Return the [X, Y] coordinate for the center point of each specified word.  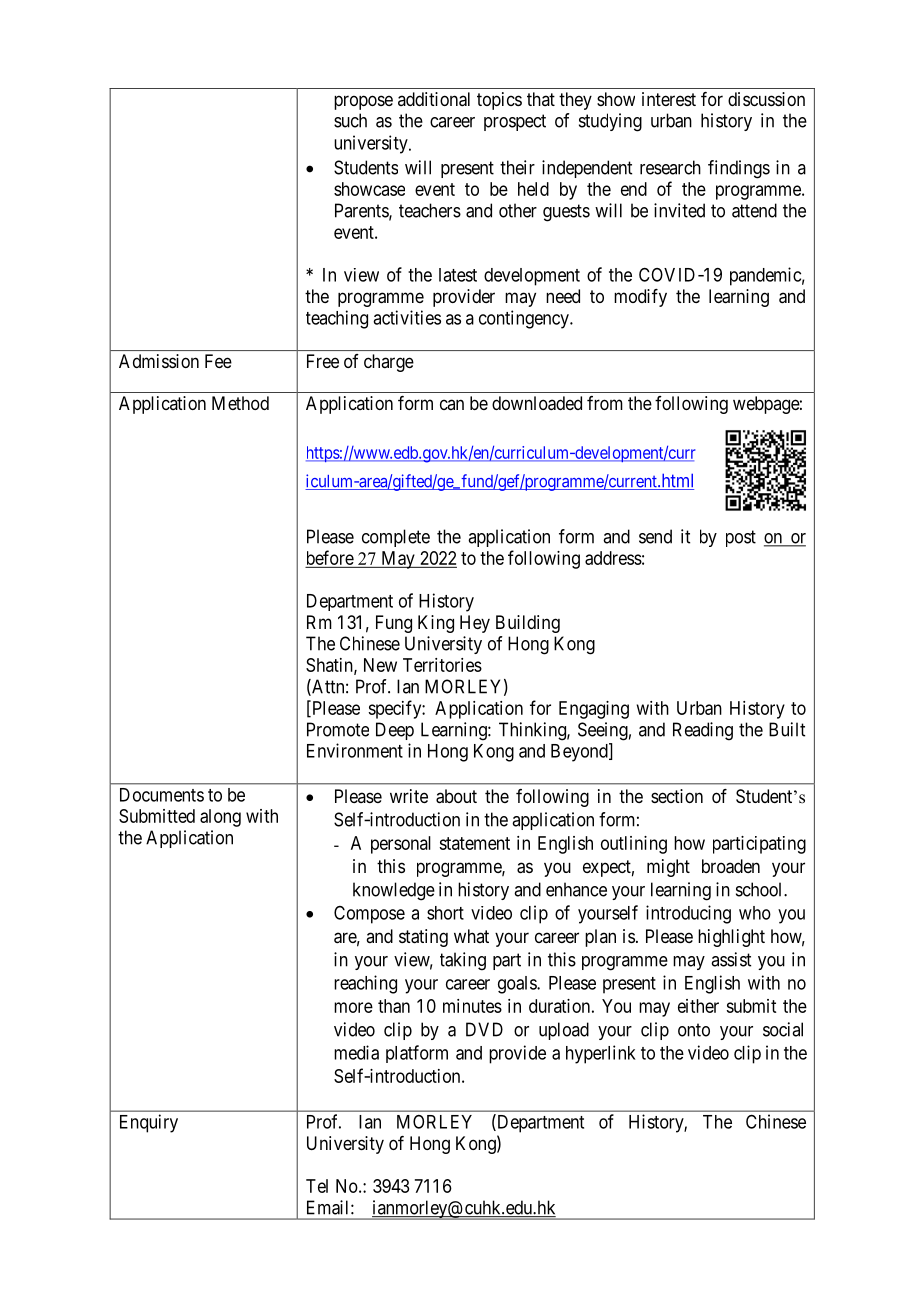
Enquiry [149, 1123]
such [350, 120]
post [741, 538]
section [677, 796]
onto [694, 1030]
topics [499, 101]
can [452, 404]
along [220, 818]
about [456, 796]
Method [240, 403]
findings [739, 169]
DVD [484, 1029]
